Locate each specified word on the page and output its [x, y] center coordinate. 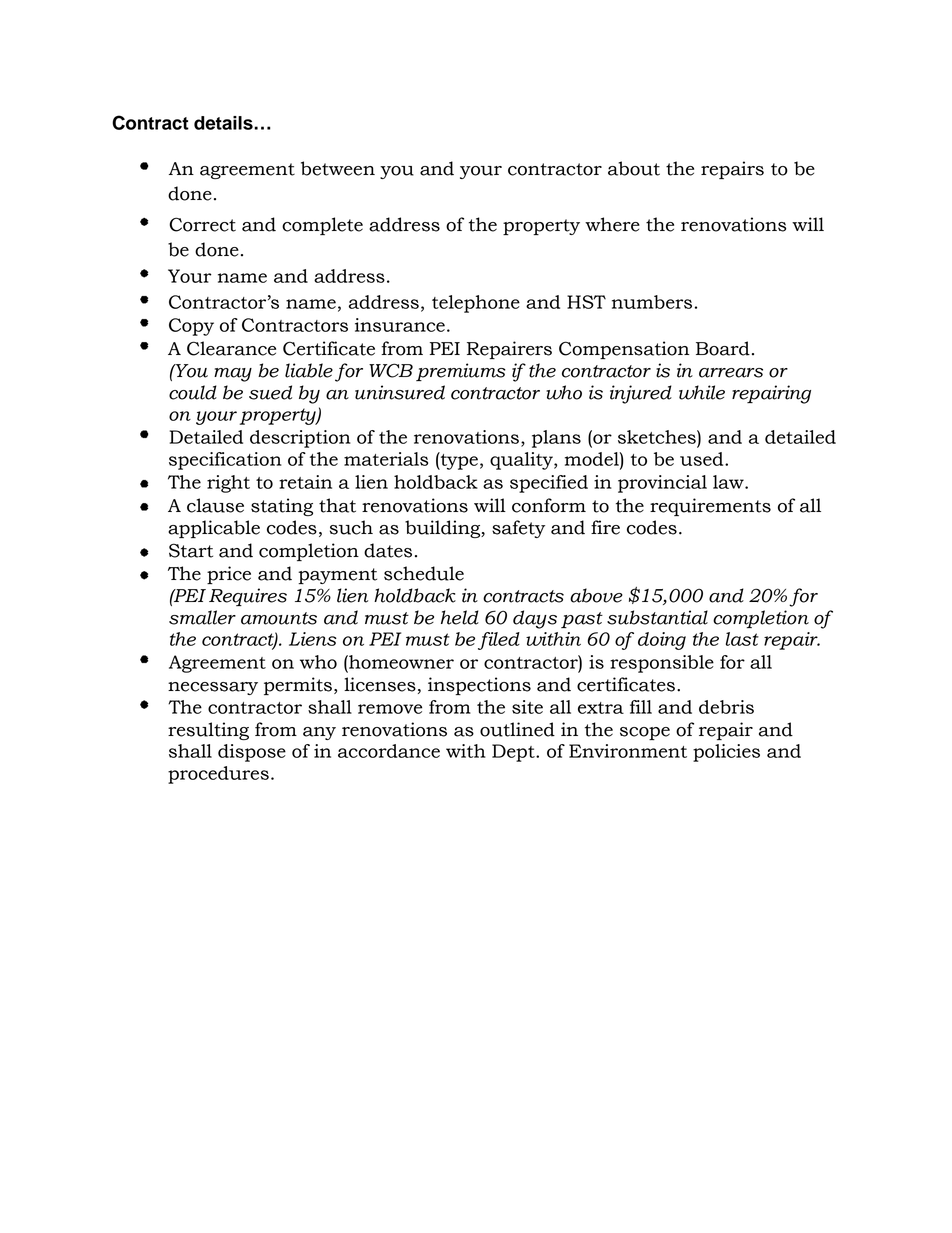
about [634, 168]
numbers [652, 302]
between [338, 168]
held [460, 617]
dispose [252, 753]
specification [225, 461]
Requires [248, 597]
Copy [191, 327]
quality [522, 461]
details [224, 123]
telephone [476, 304]
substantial [657, 617]
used [703, 459]
